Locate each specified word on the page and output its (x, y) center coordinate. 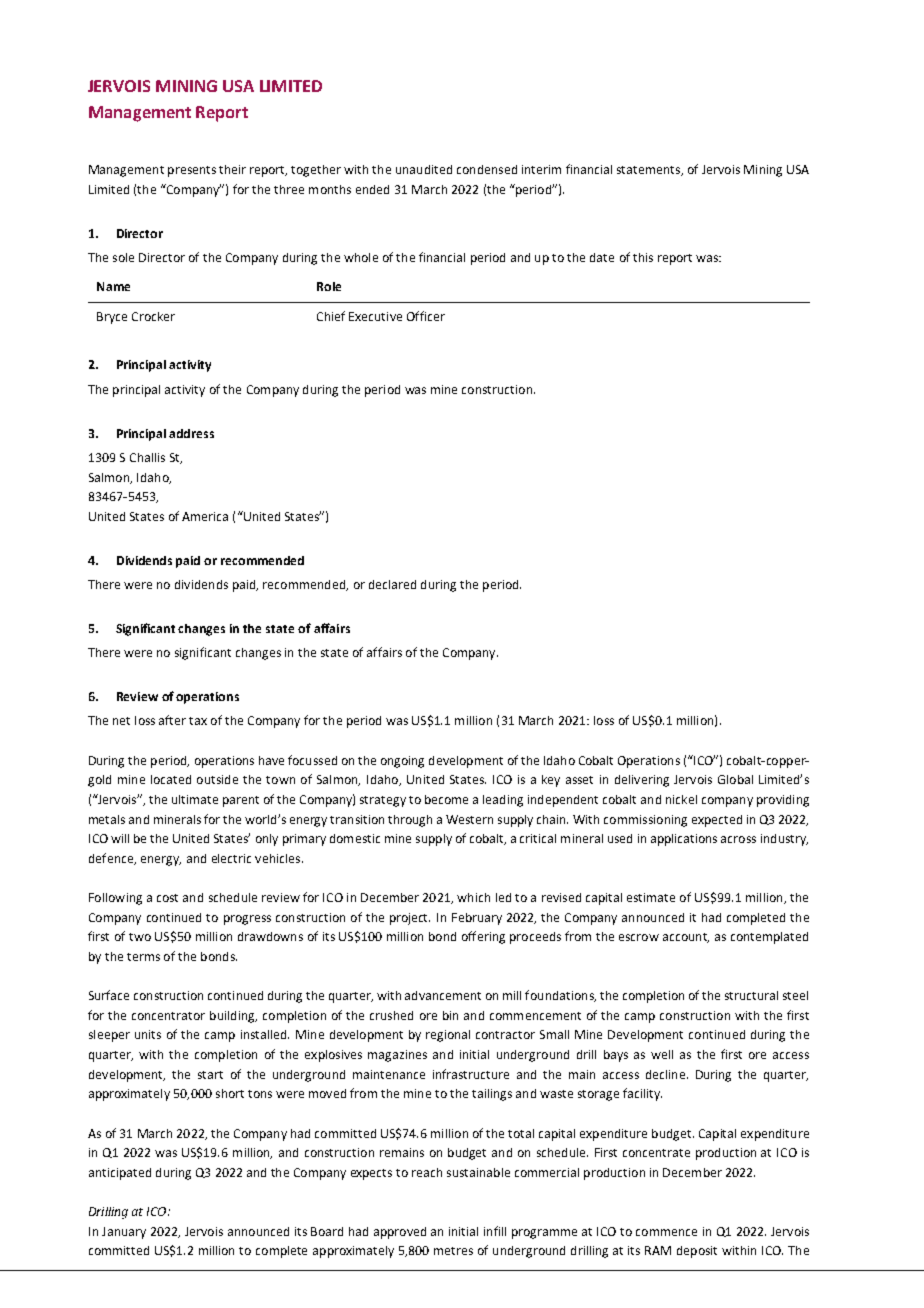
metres (453, 1251)
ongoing (402, 762)
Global (735, 779)
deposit (697, 1252)
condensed (487, 169)
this (643, 257)
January (124, 1233)
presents (192, 171)
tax (198, 721)
